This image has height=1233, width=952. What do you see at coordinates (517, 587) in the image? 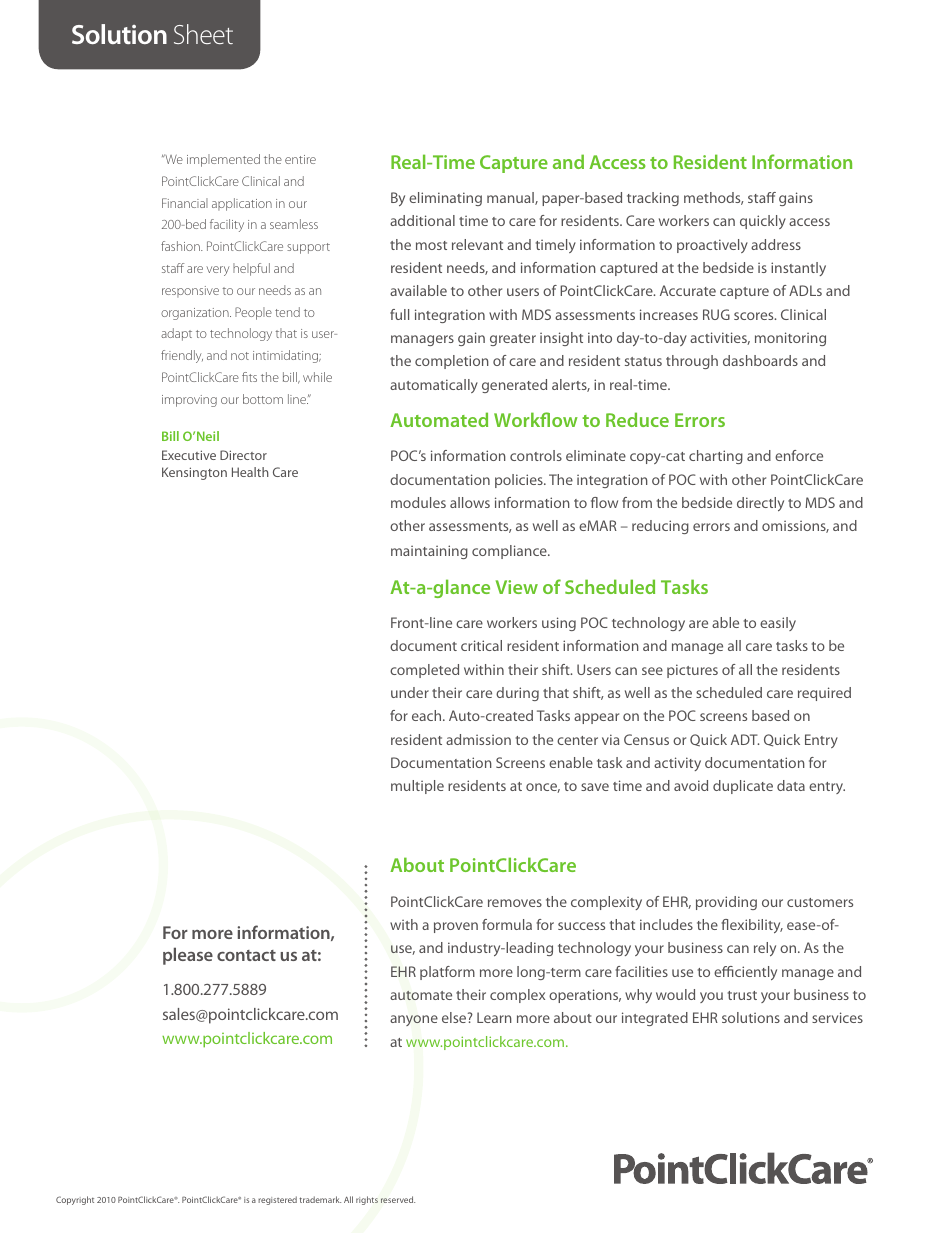
I see `View` at bounding box center [517, 587].
